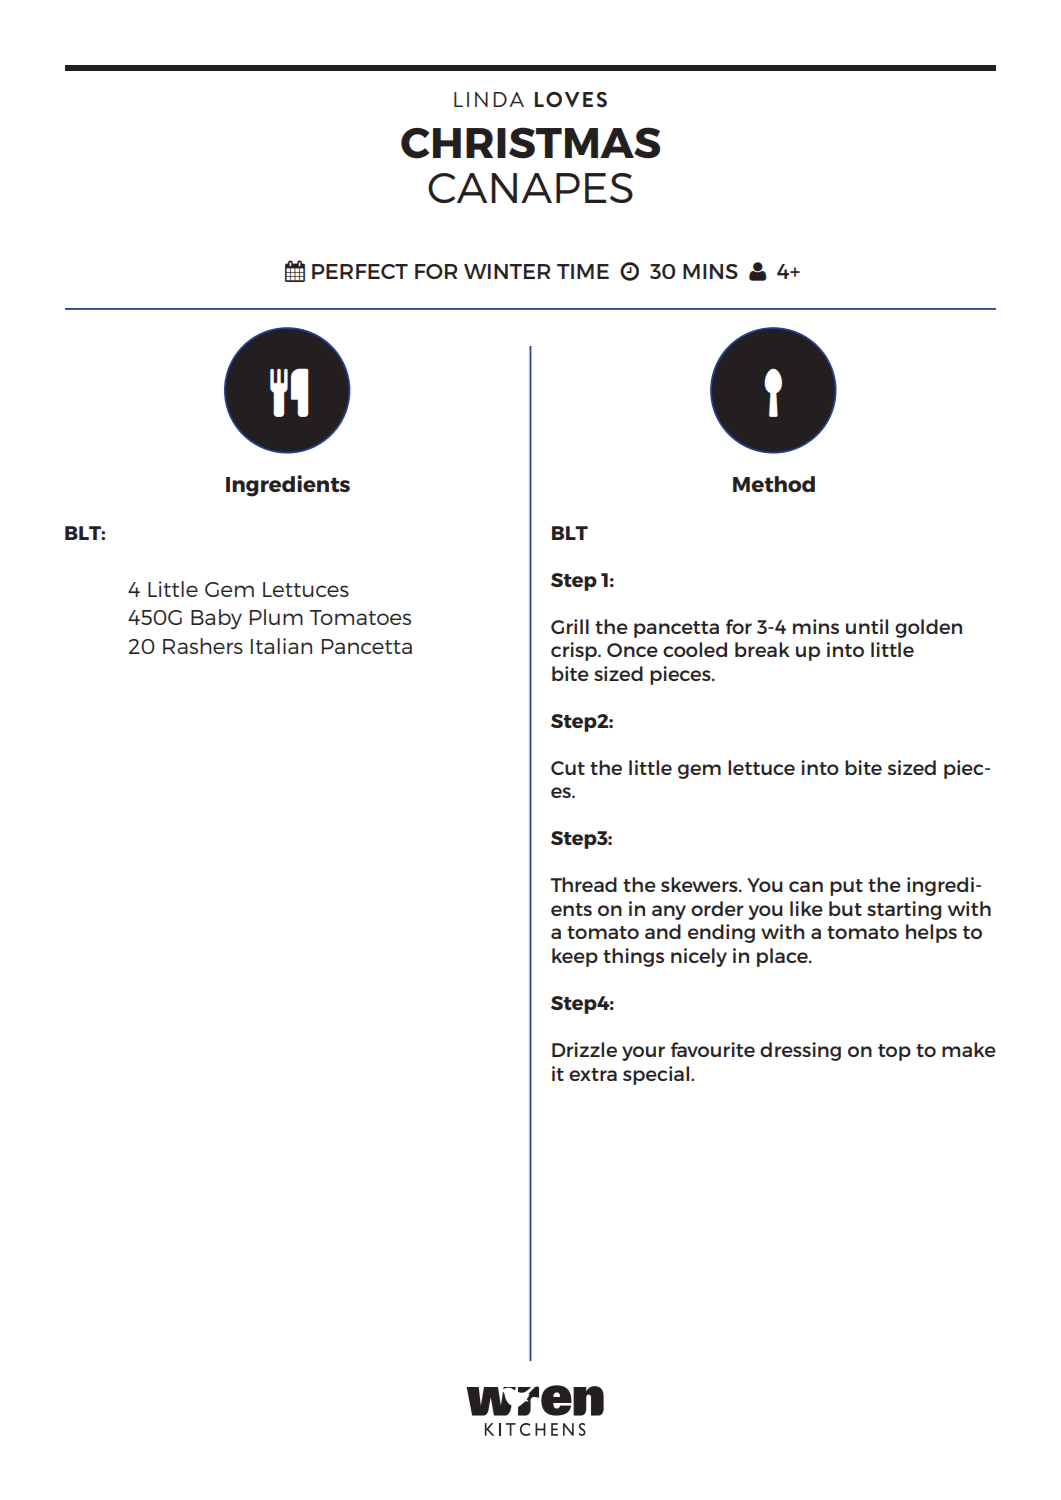 The width and height of the screenshot is (1061, 1500). I want to click on Cut, so click(568, 768).
